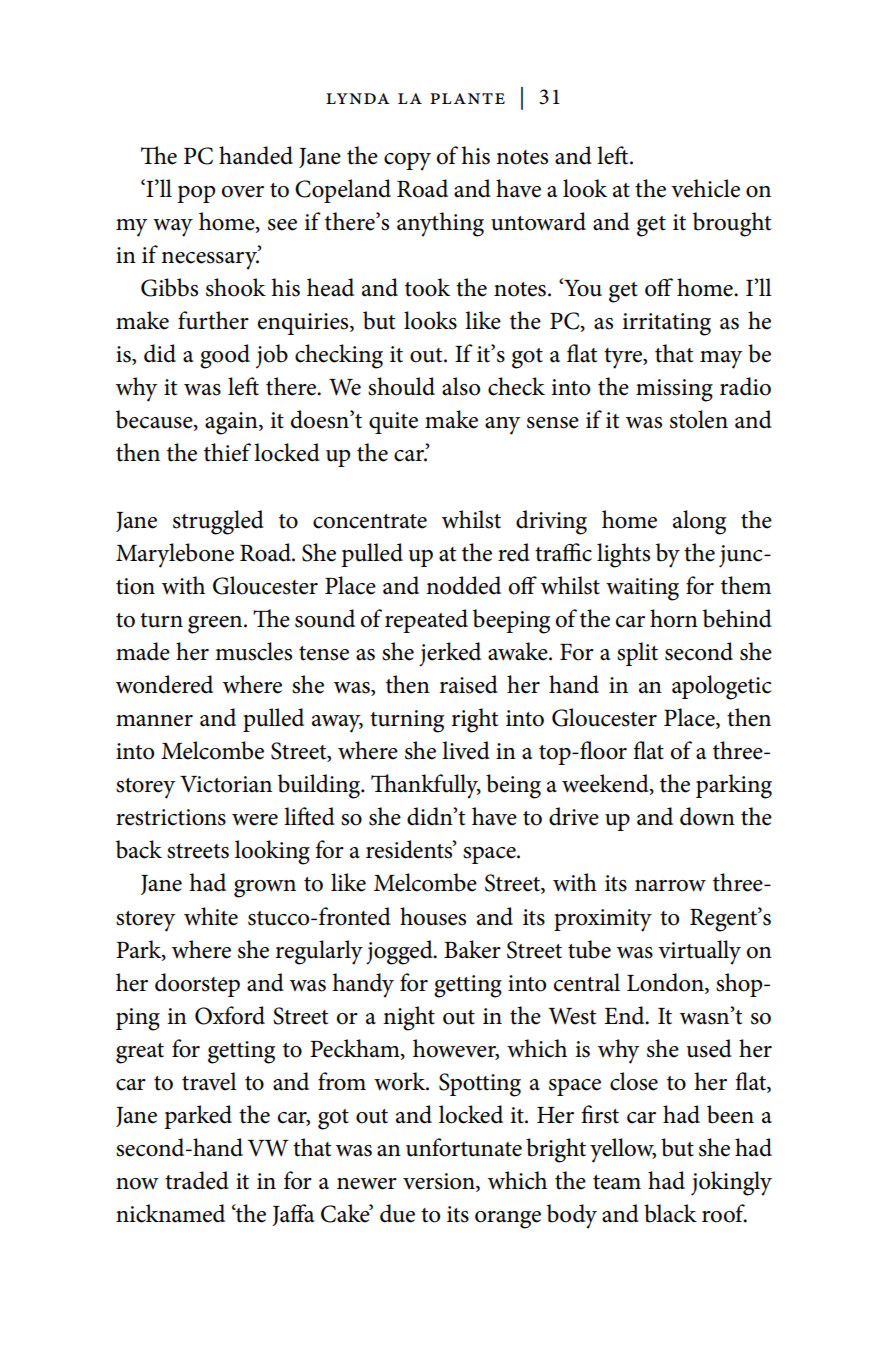 The image size is (896, 1359). Describe the element at coordinates (472, 949) in the screenshot. I see `Baker` at that location.
